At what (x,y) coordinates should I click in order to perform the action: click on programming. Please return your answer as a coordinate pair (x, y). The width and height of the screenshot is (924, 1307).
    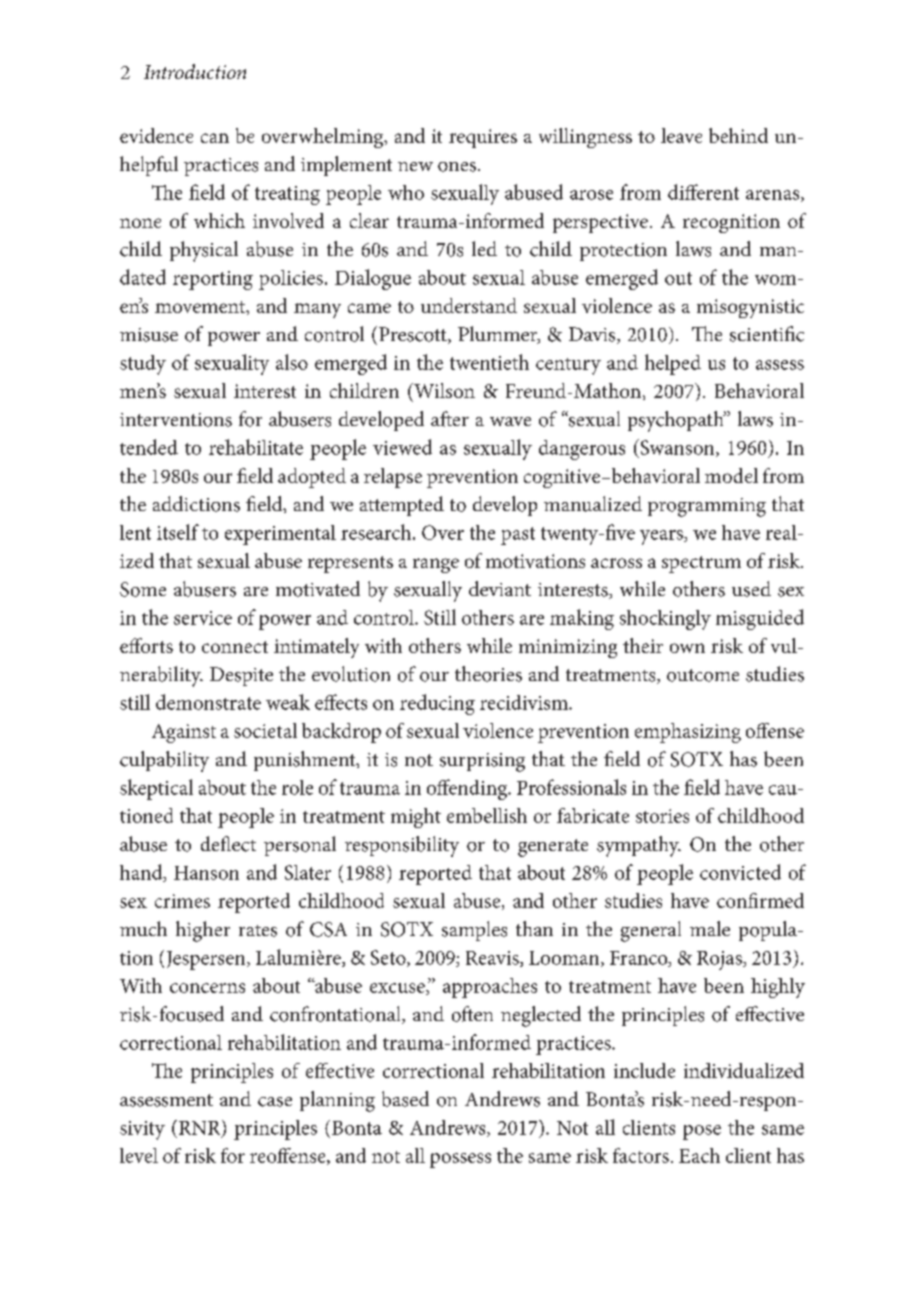
    Looking at the image, I should click on (707, 507).
